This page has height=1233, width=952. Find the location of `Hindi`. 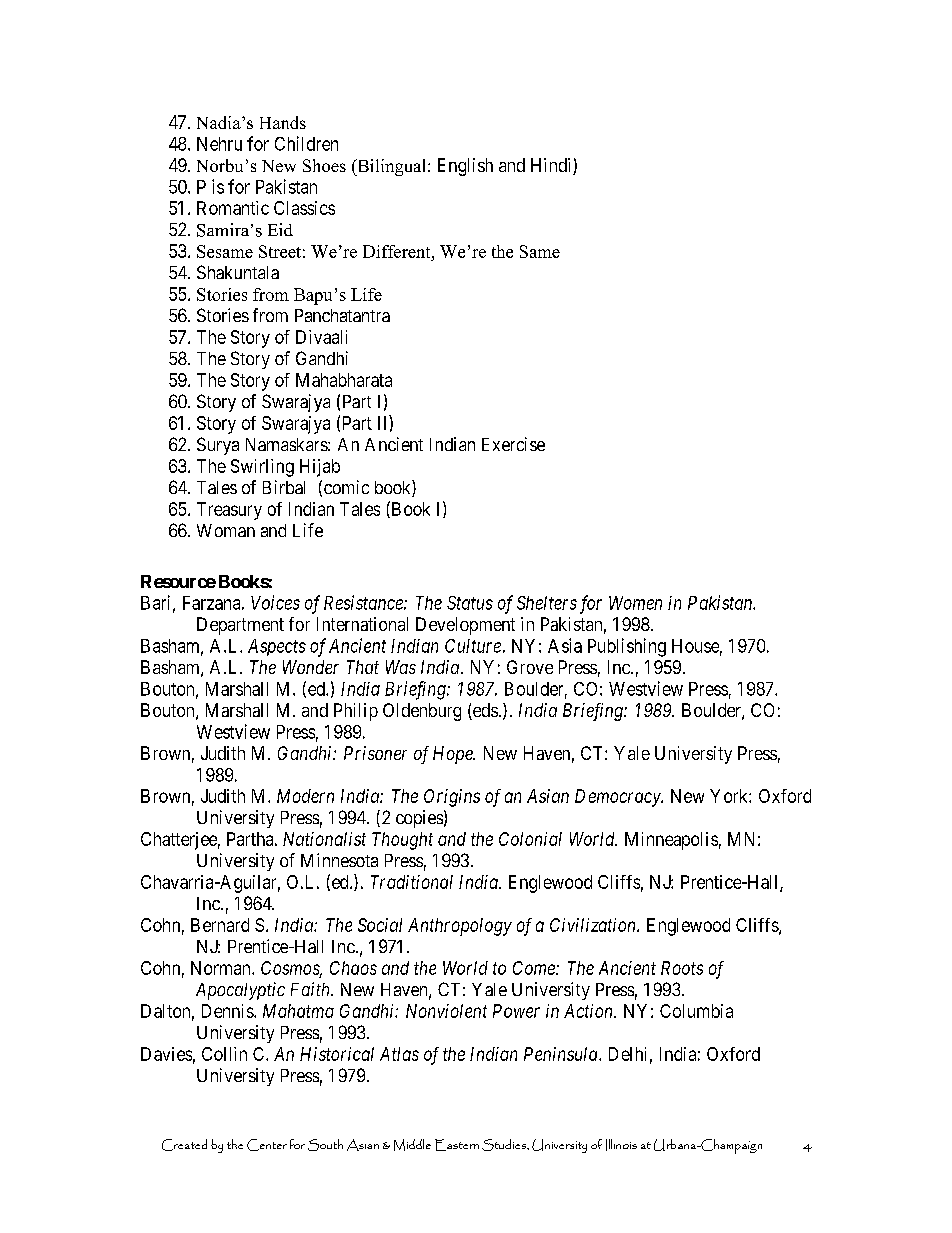

Hindi is located at coordinates (552, 166).
